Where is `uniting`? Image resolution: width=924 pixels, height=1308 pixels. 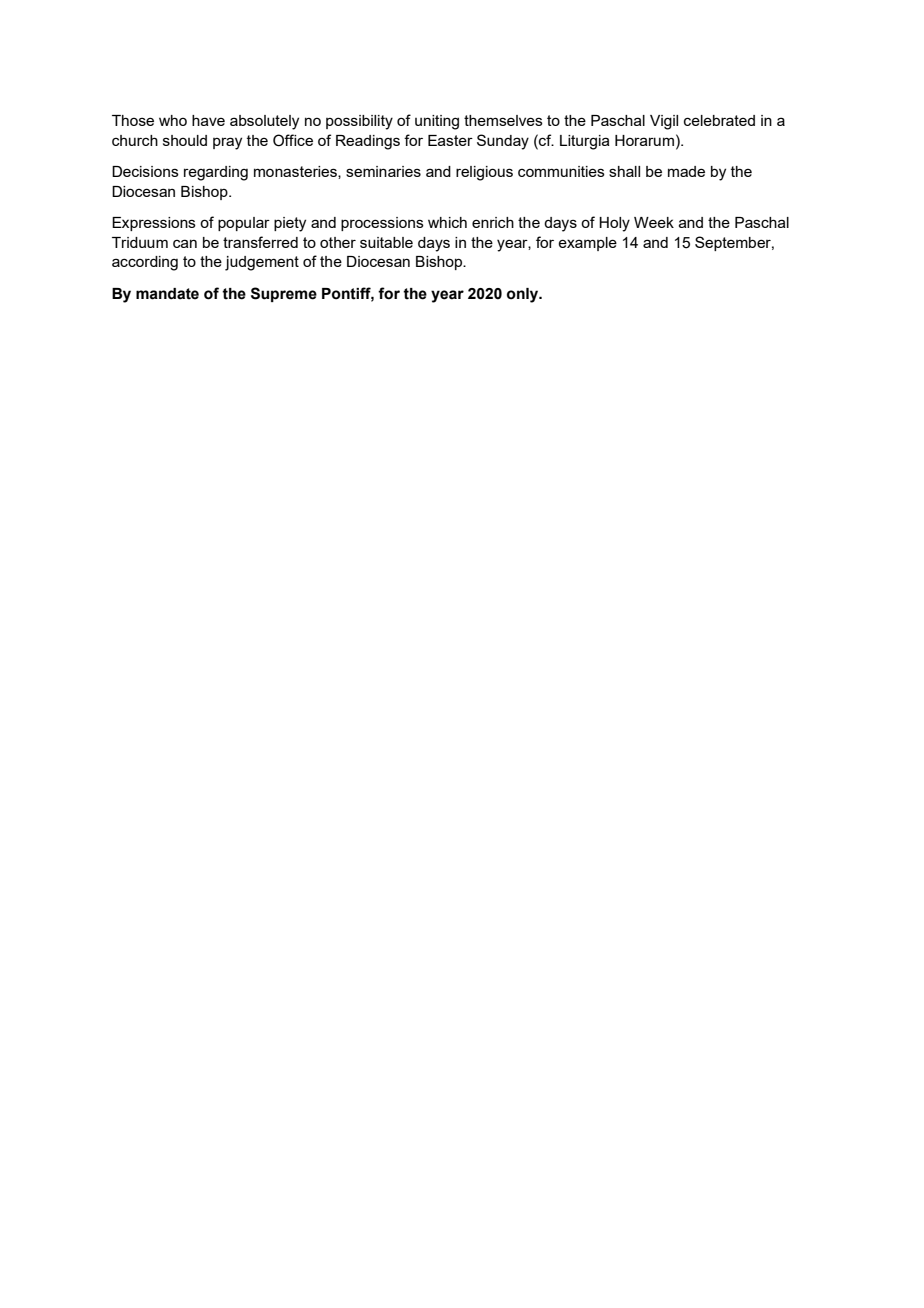
uniting is located at coordinates (437, 122).
